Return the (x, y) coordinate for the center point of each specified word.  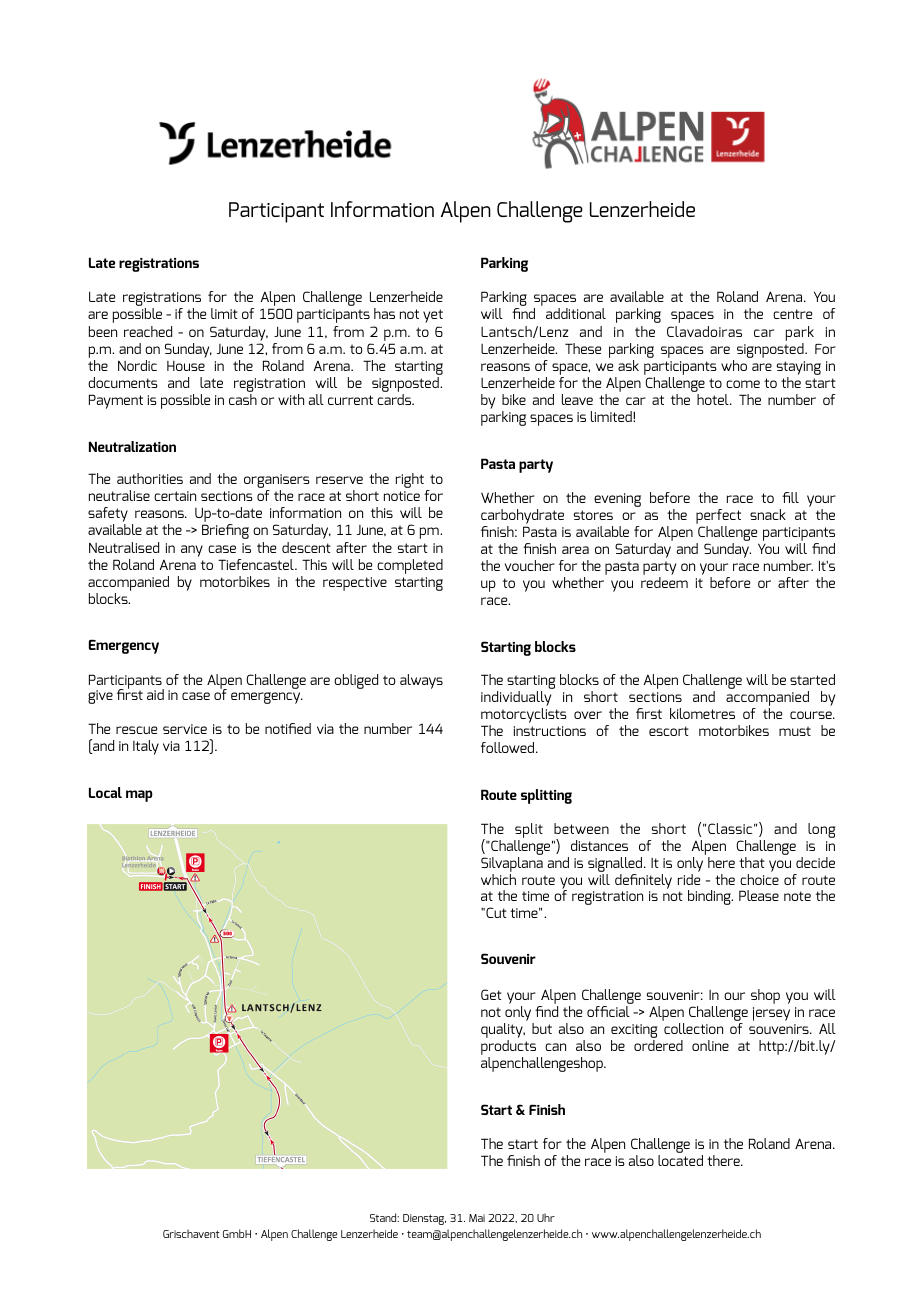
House (186, 366)
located (680, 1160)
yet (433, 316)
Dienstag (424, 1219)
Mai (477, 1218)
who (734, 365)
